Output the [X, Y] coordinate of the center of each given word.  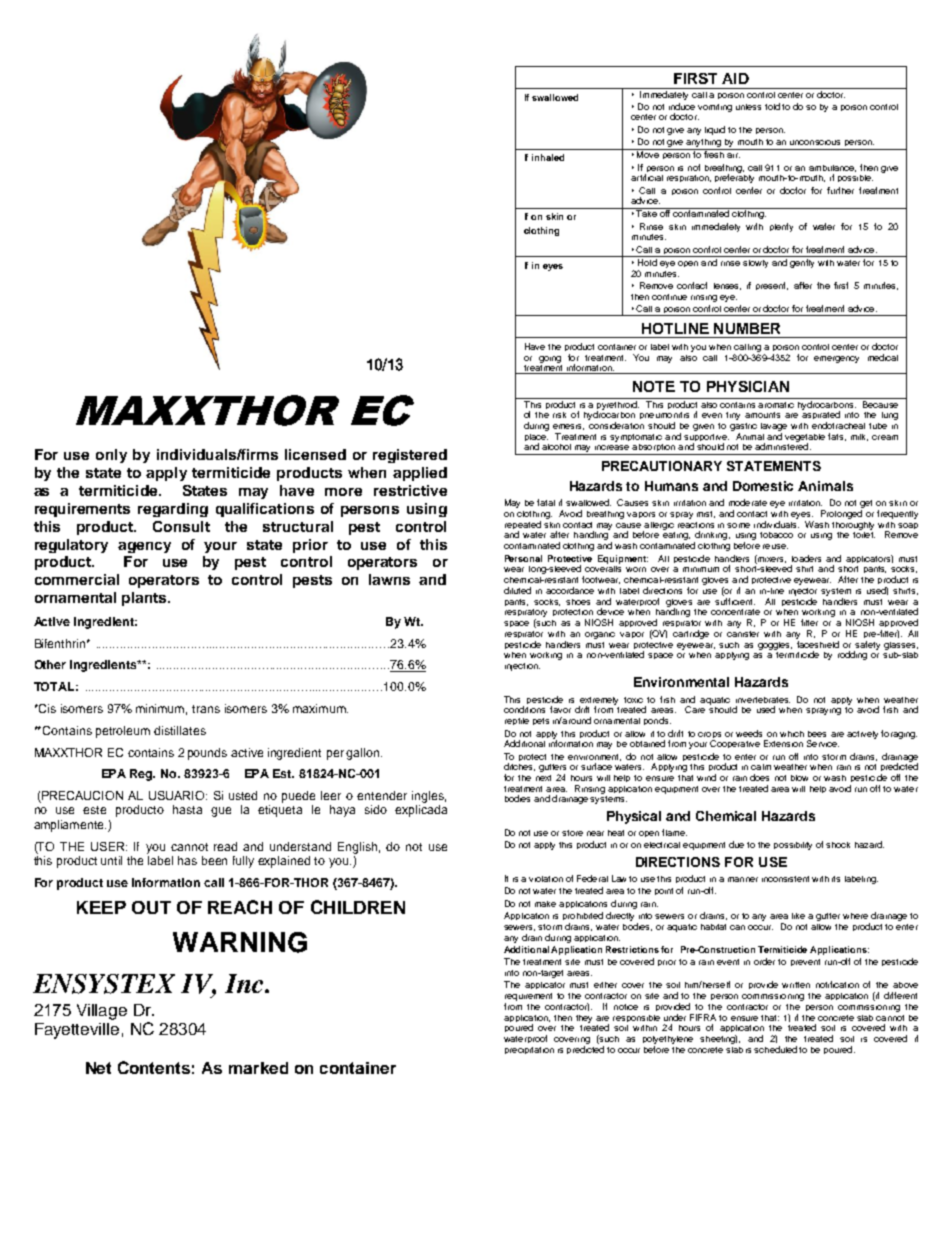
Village [102, 1012]
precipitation [529, 1050]
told [772, 106]
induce [682, 106]
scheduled [775, 1049]
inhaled [548, 157]
